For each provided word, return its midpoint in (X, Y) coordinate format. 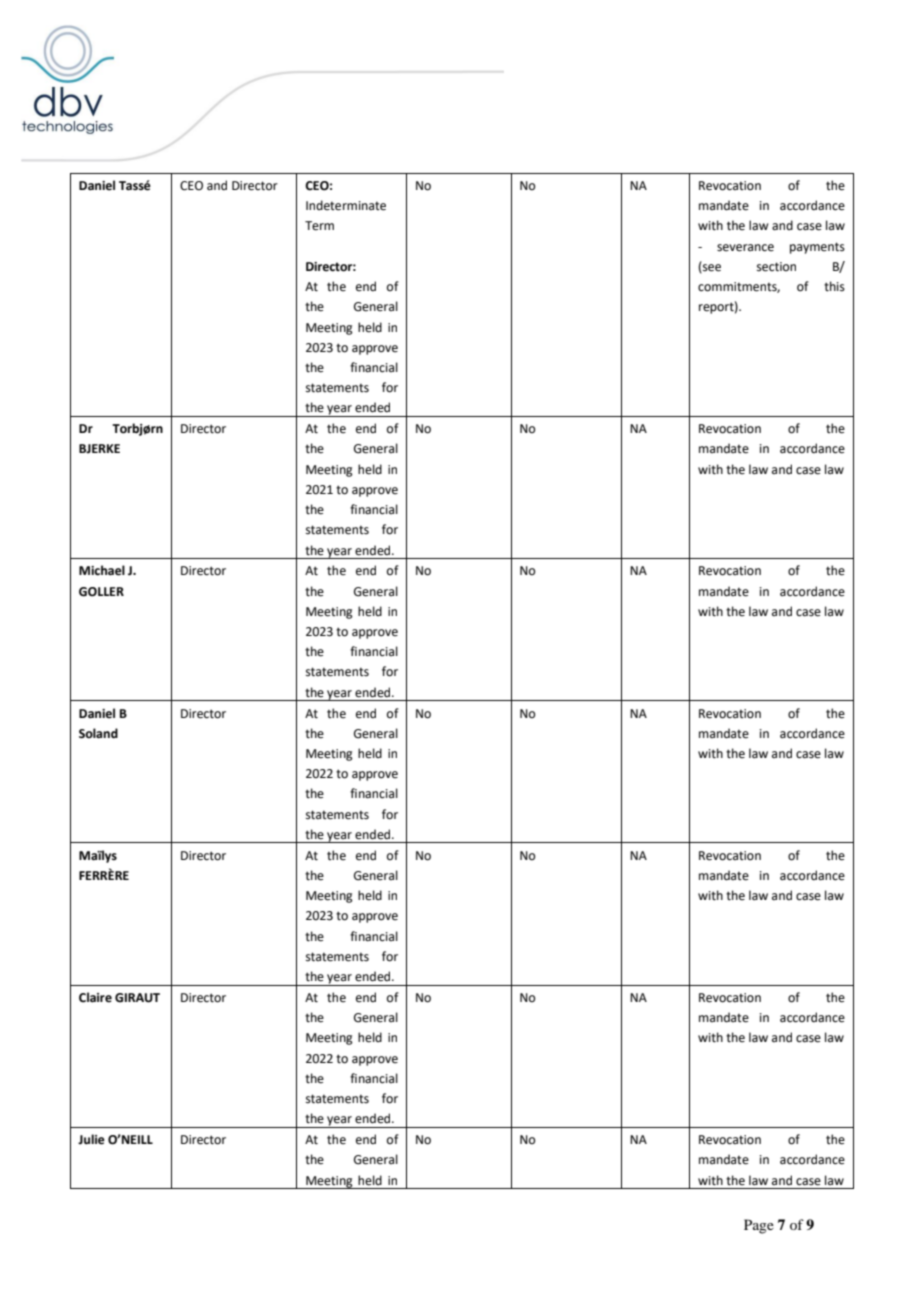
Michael (102, 570)
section (776, 267)
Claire (95, 997)
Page (759, 1226)
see (711, 268)
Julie (91, 1139)
